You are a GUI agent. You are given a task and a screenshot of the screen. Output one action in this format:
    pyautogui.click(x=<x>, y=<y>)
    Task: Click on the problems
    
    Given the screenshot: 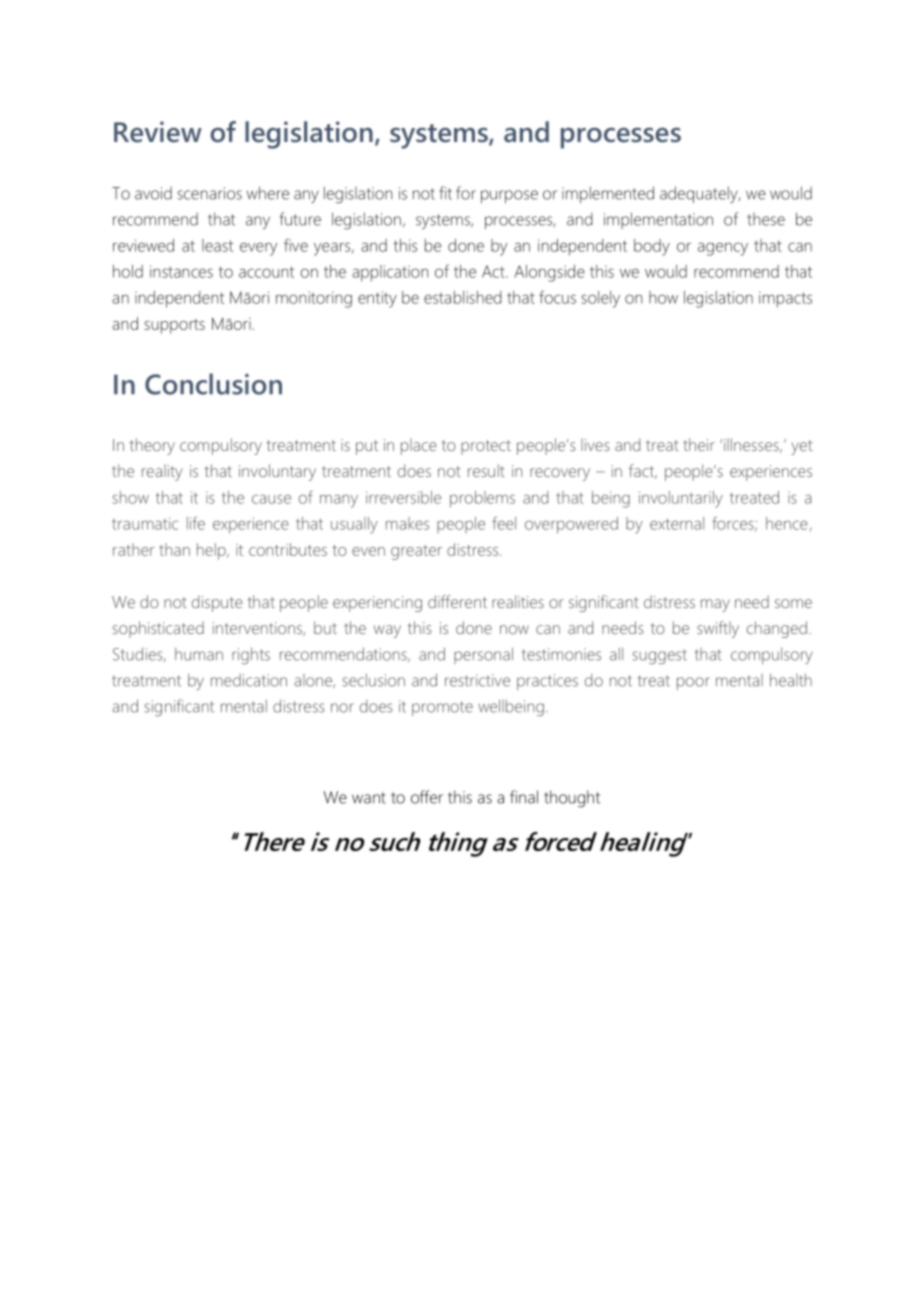 What is the action you would take?
    pyautogui.click(x=482, y=499)
